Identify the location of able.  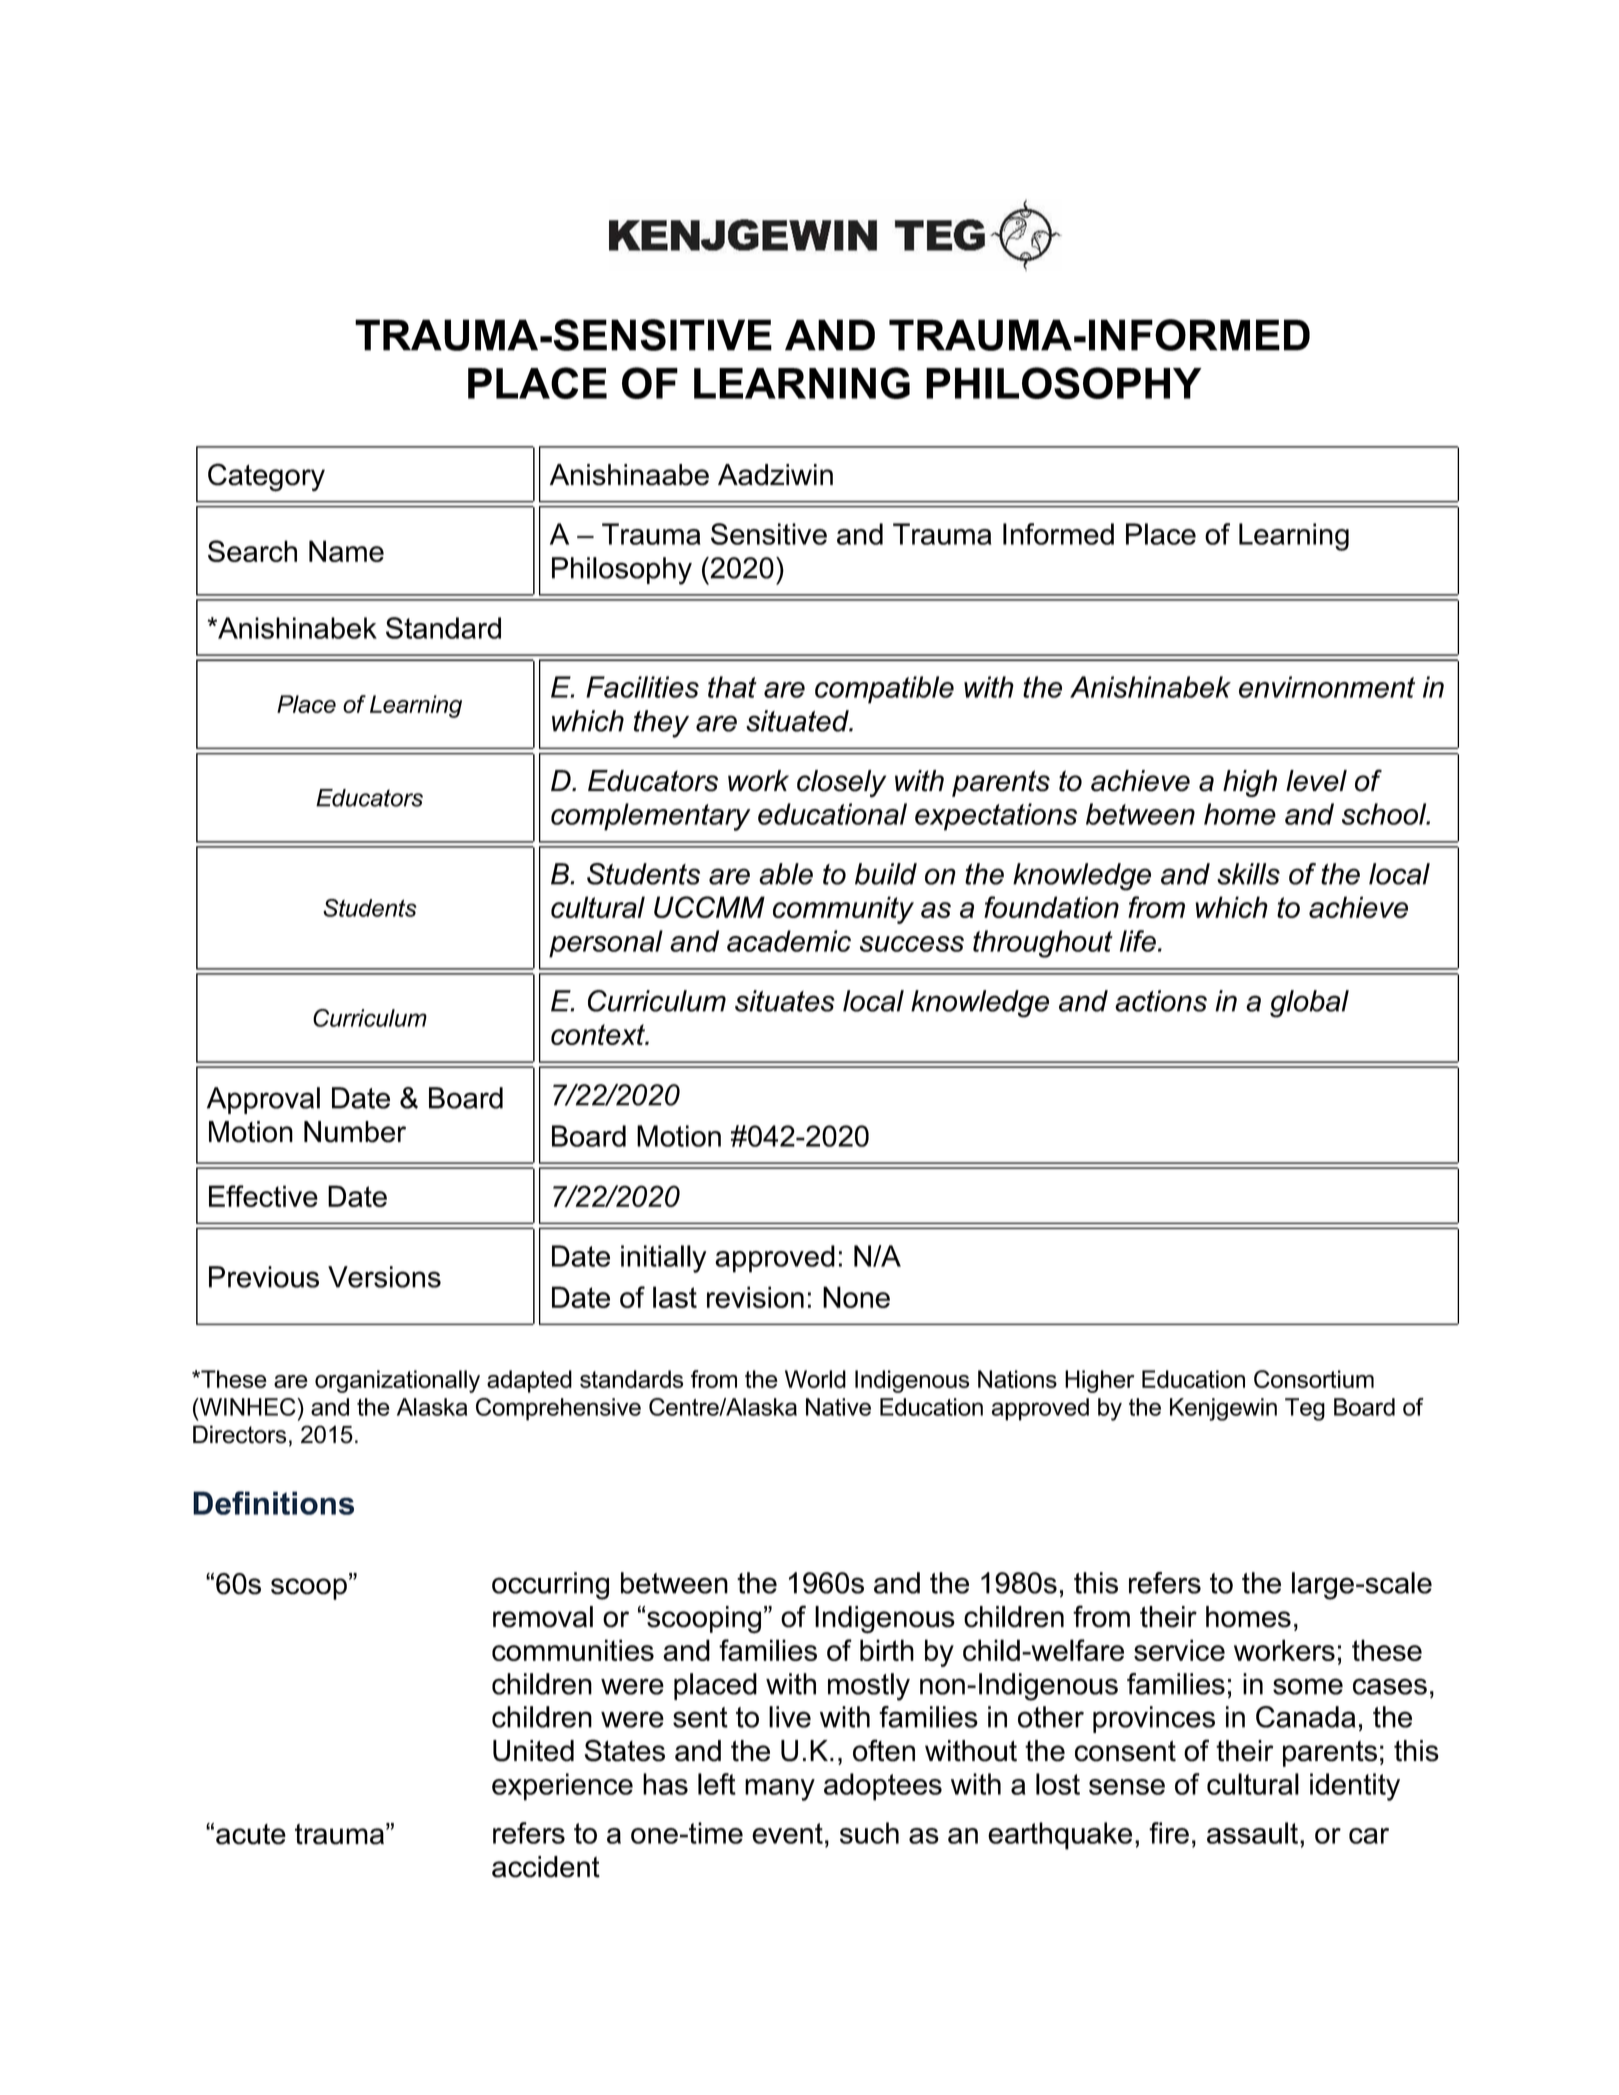
(786, 874).
